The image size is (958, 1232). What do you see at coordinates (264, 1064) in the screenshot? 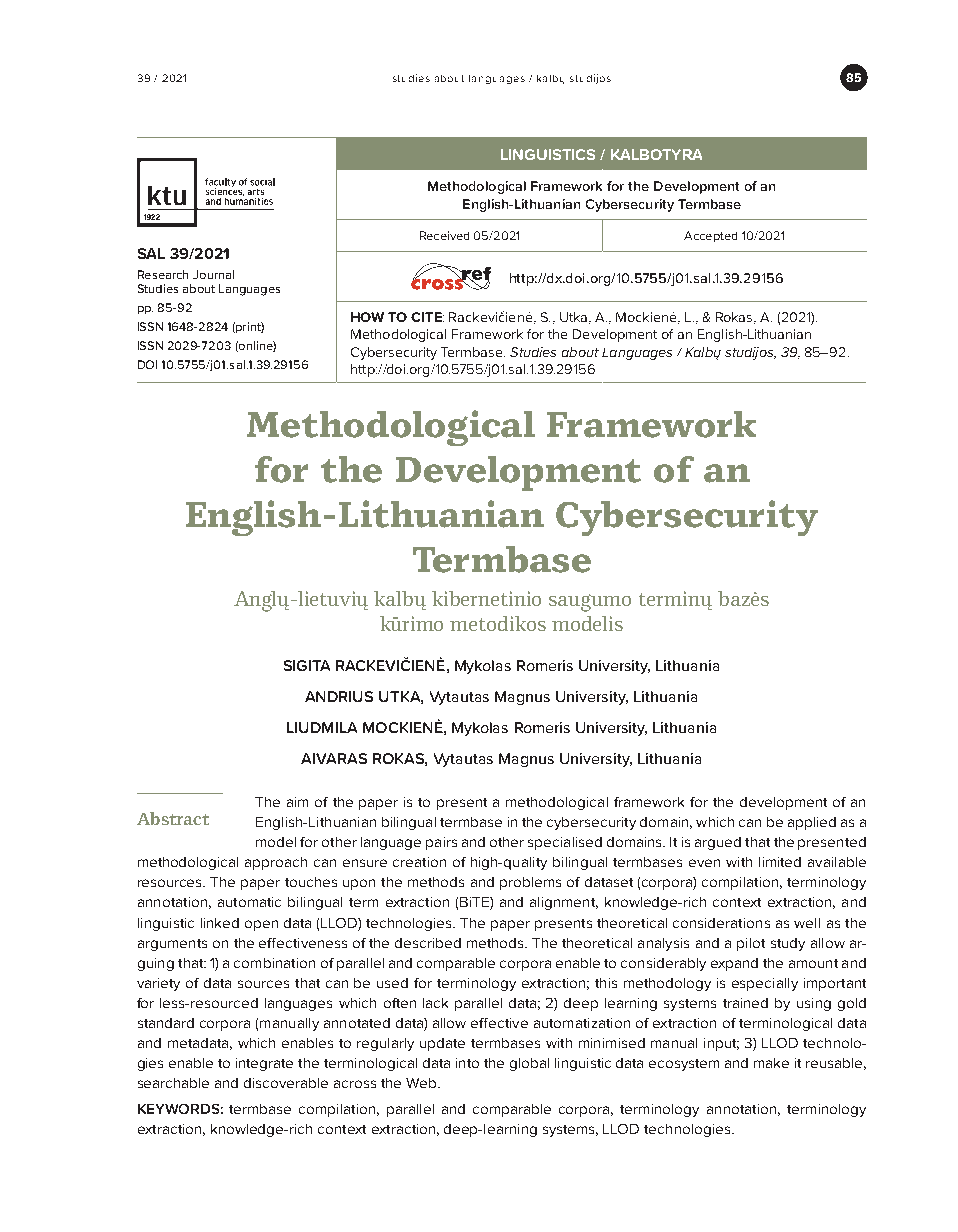
I see `integrate` at bounding box center [264, 1064].
